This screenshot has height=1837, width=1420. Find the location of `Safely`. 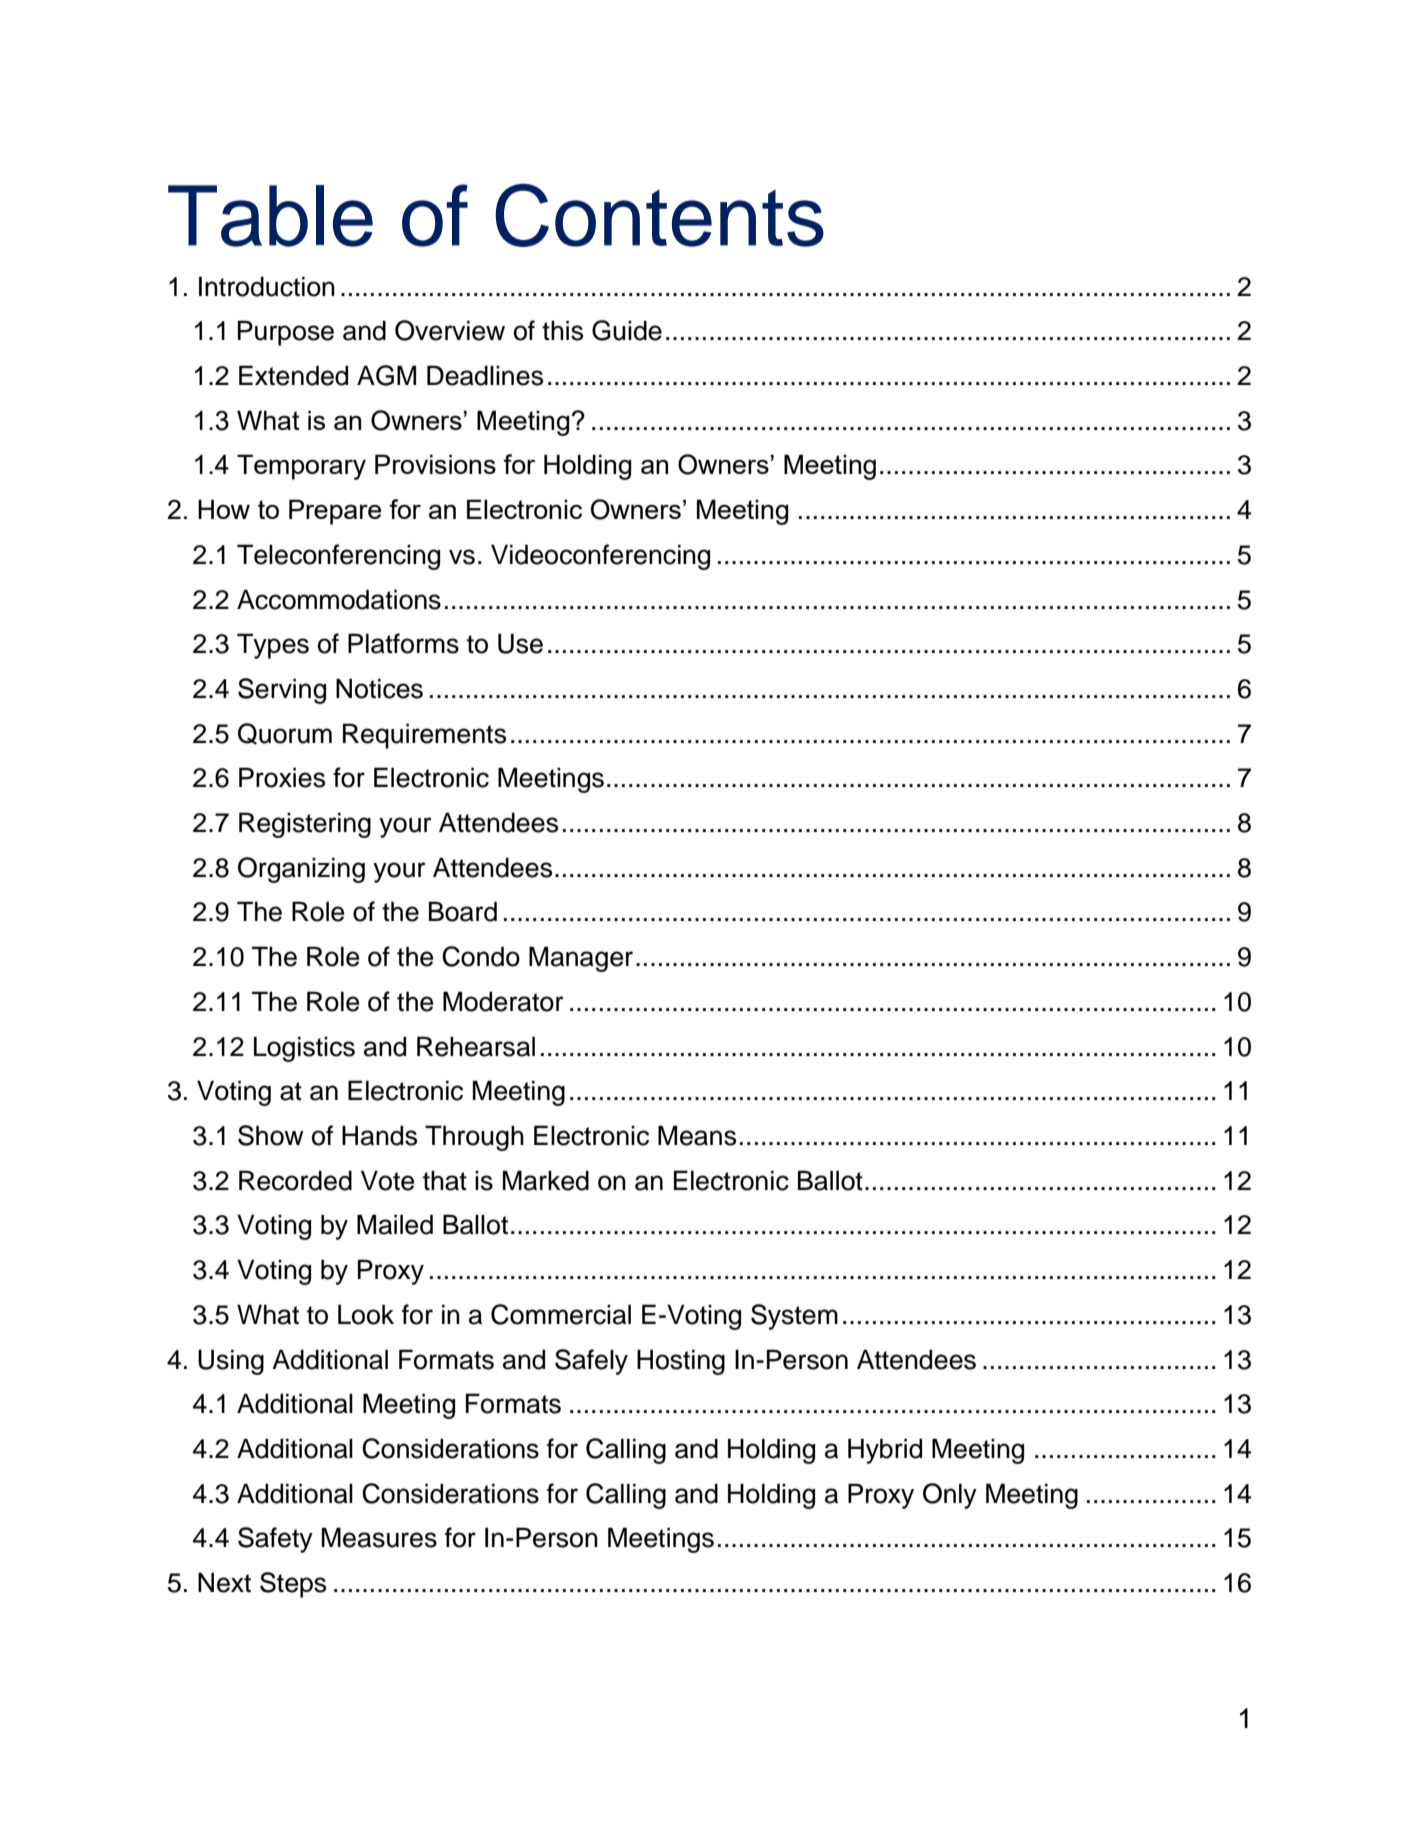

Safely is located at coordinates (591, 1362).
